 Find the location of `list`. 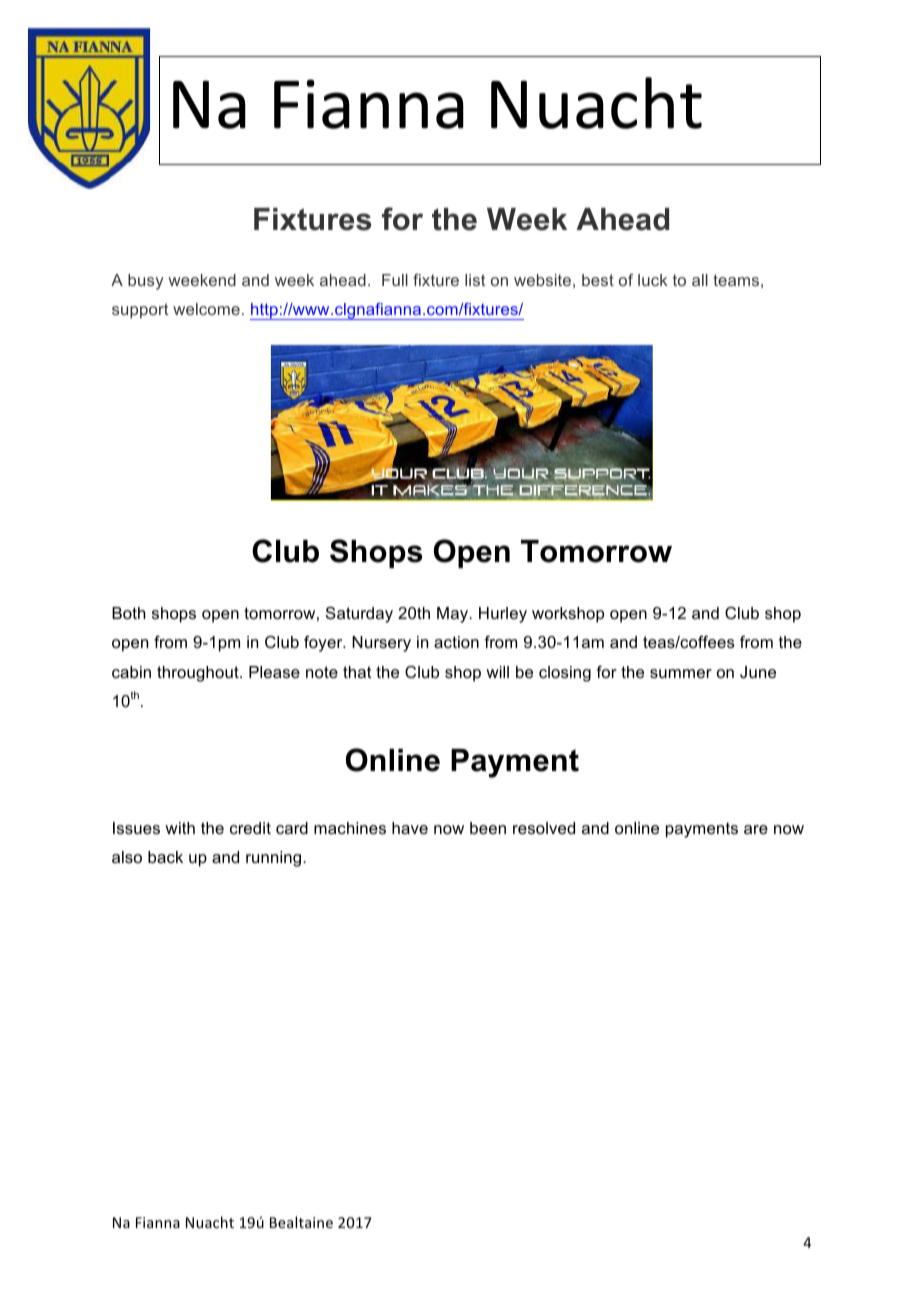

list is located at coordinates (475, 280).
